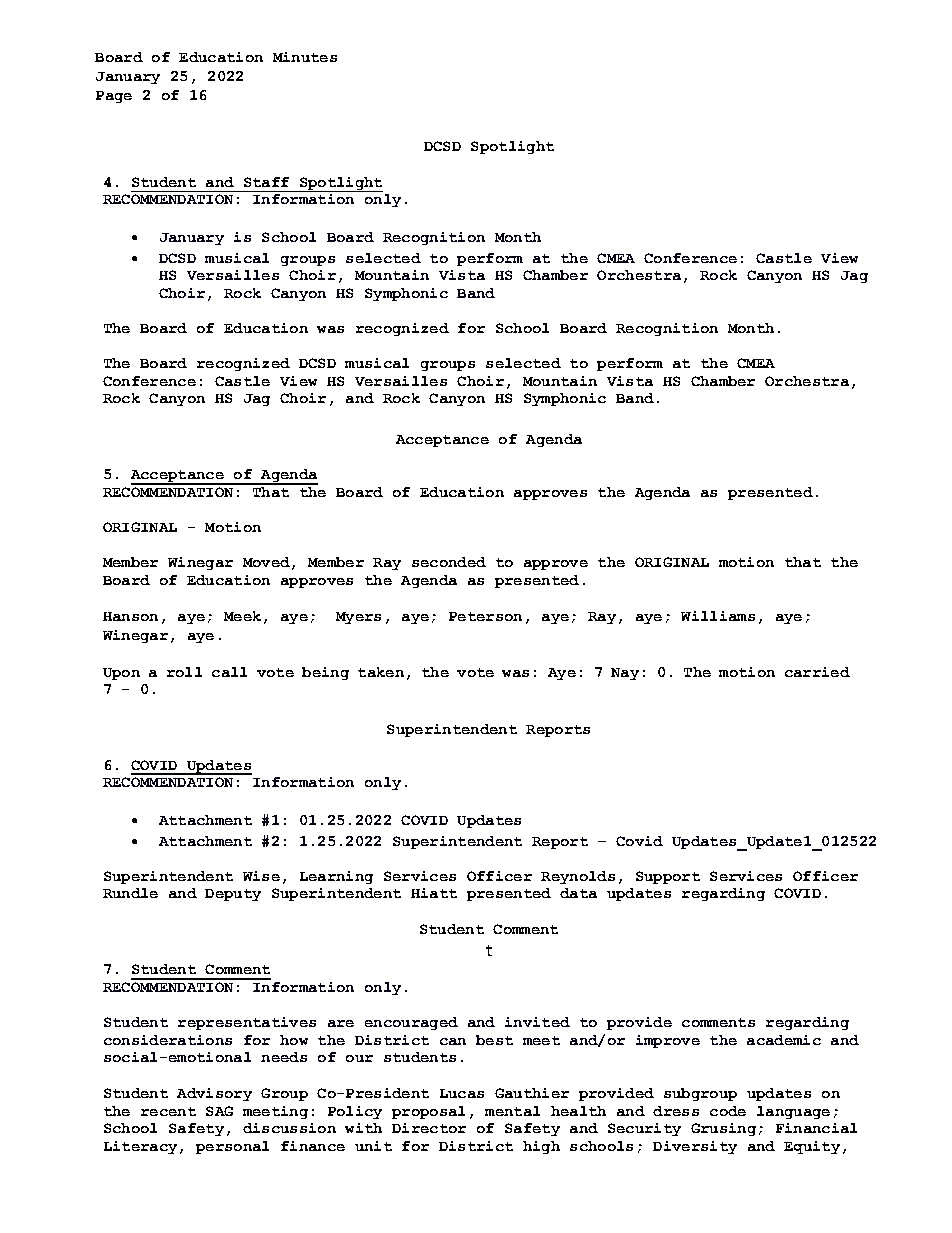 The width and height of the screenshot is (952, 1233). I want to click on Support, so click(668, 877).
